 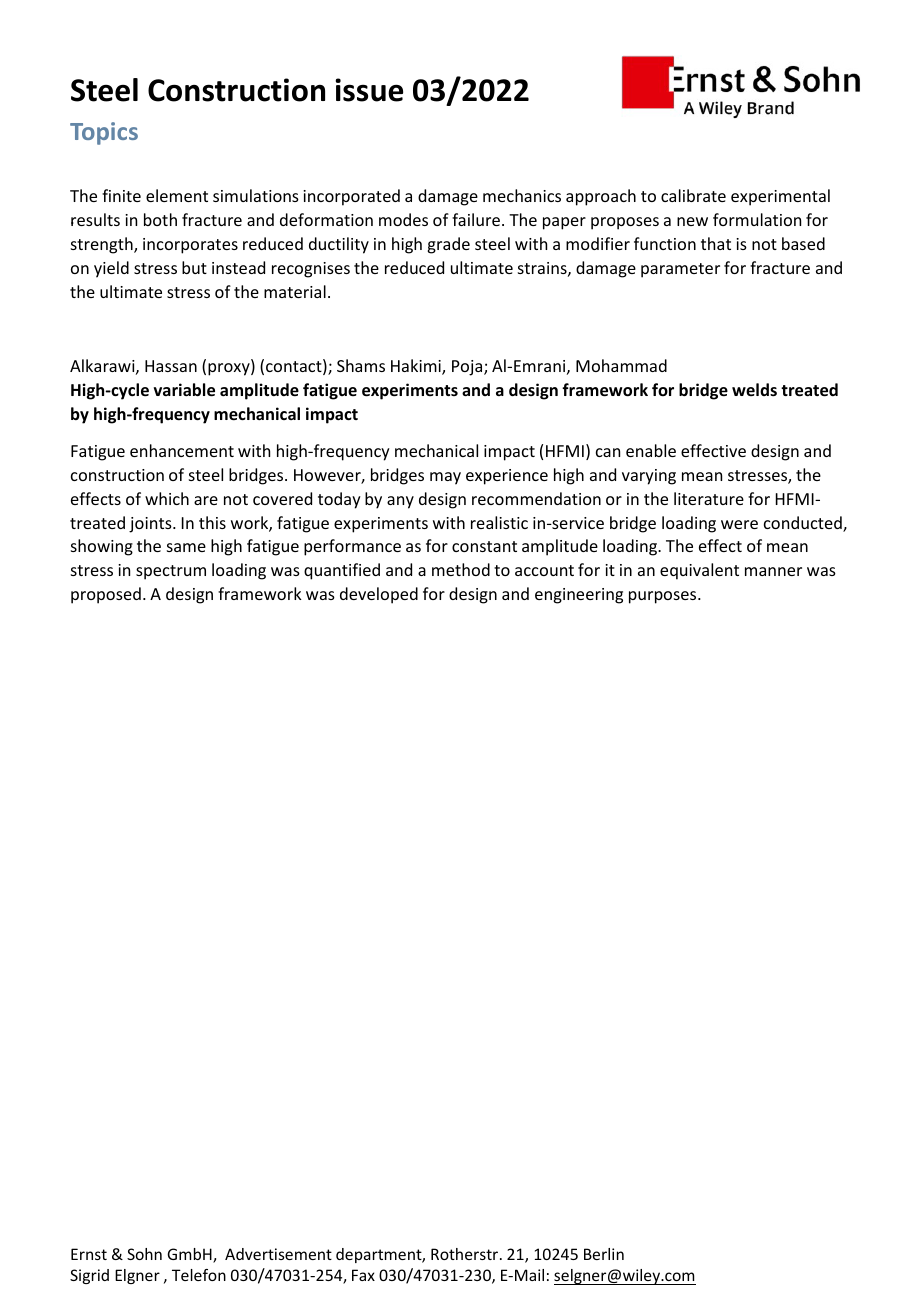 What do you see at coordinates (604, 1254) in the screenshot?
I see `Berlin` at bounding box center [604, 1254].
